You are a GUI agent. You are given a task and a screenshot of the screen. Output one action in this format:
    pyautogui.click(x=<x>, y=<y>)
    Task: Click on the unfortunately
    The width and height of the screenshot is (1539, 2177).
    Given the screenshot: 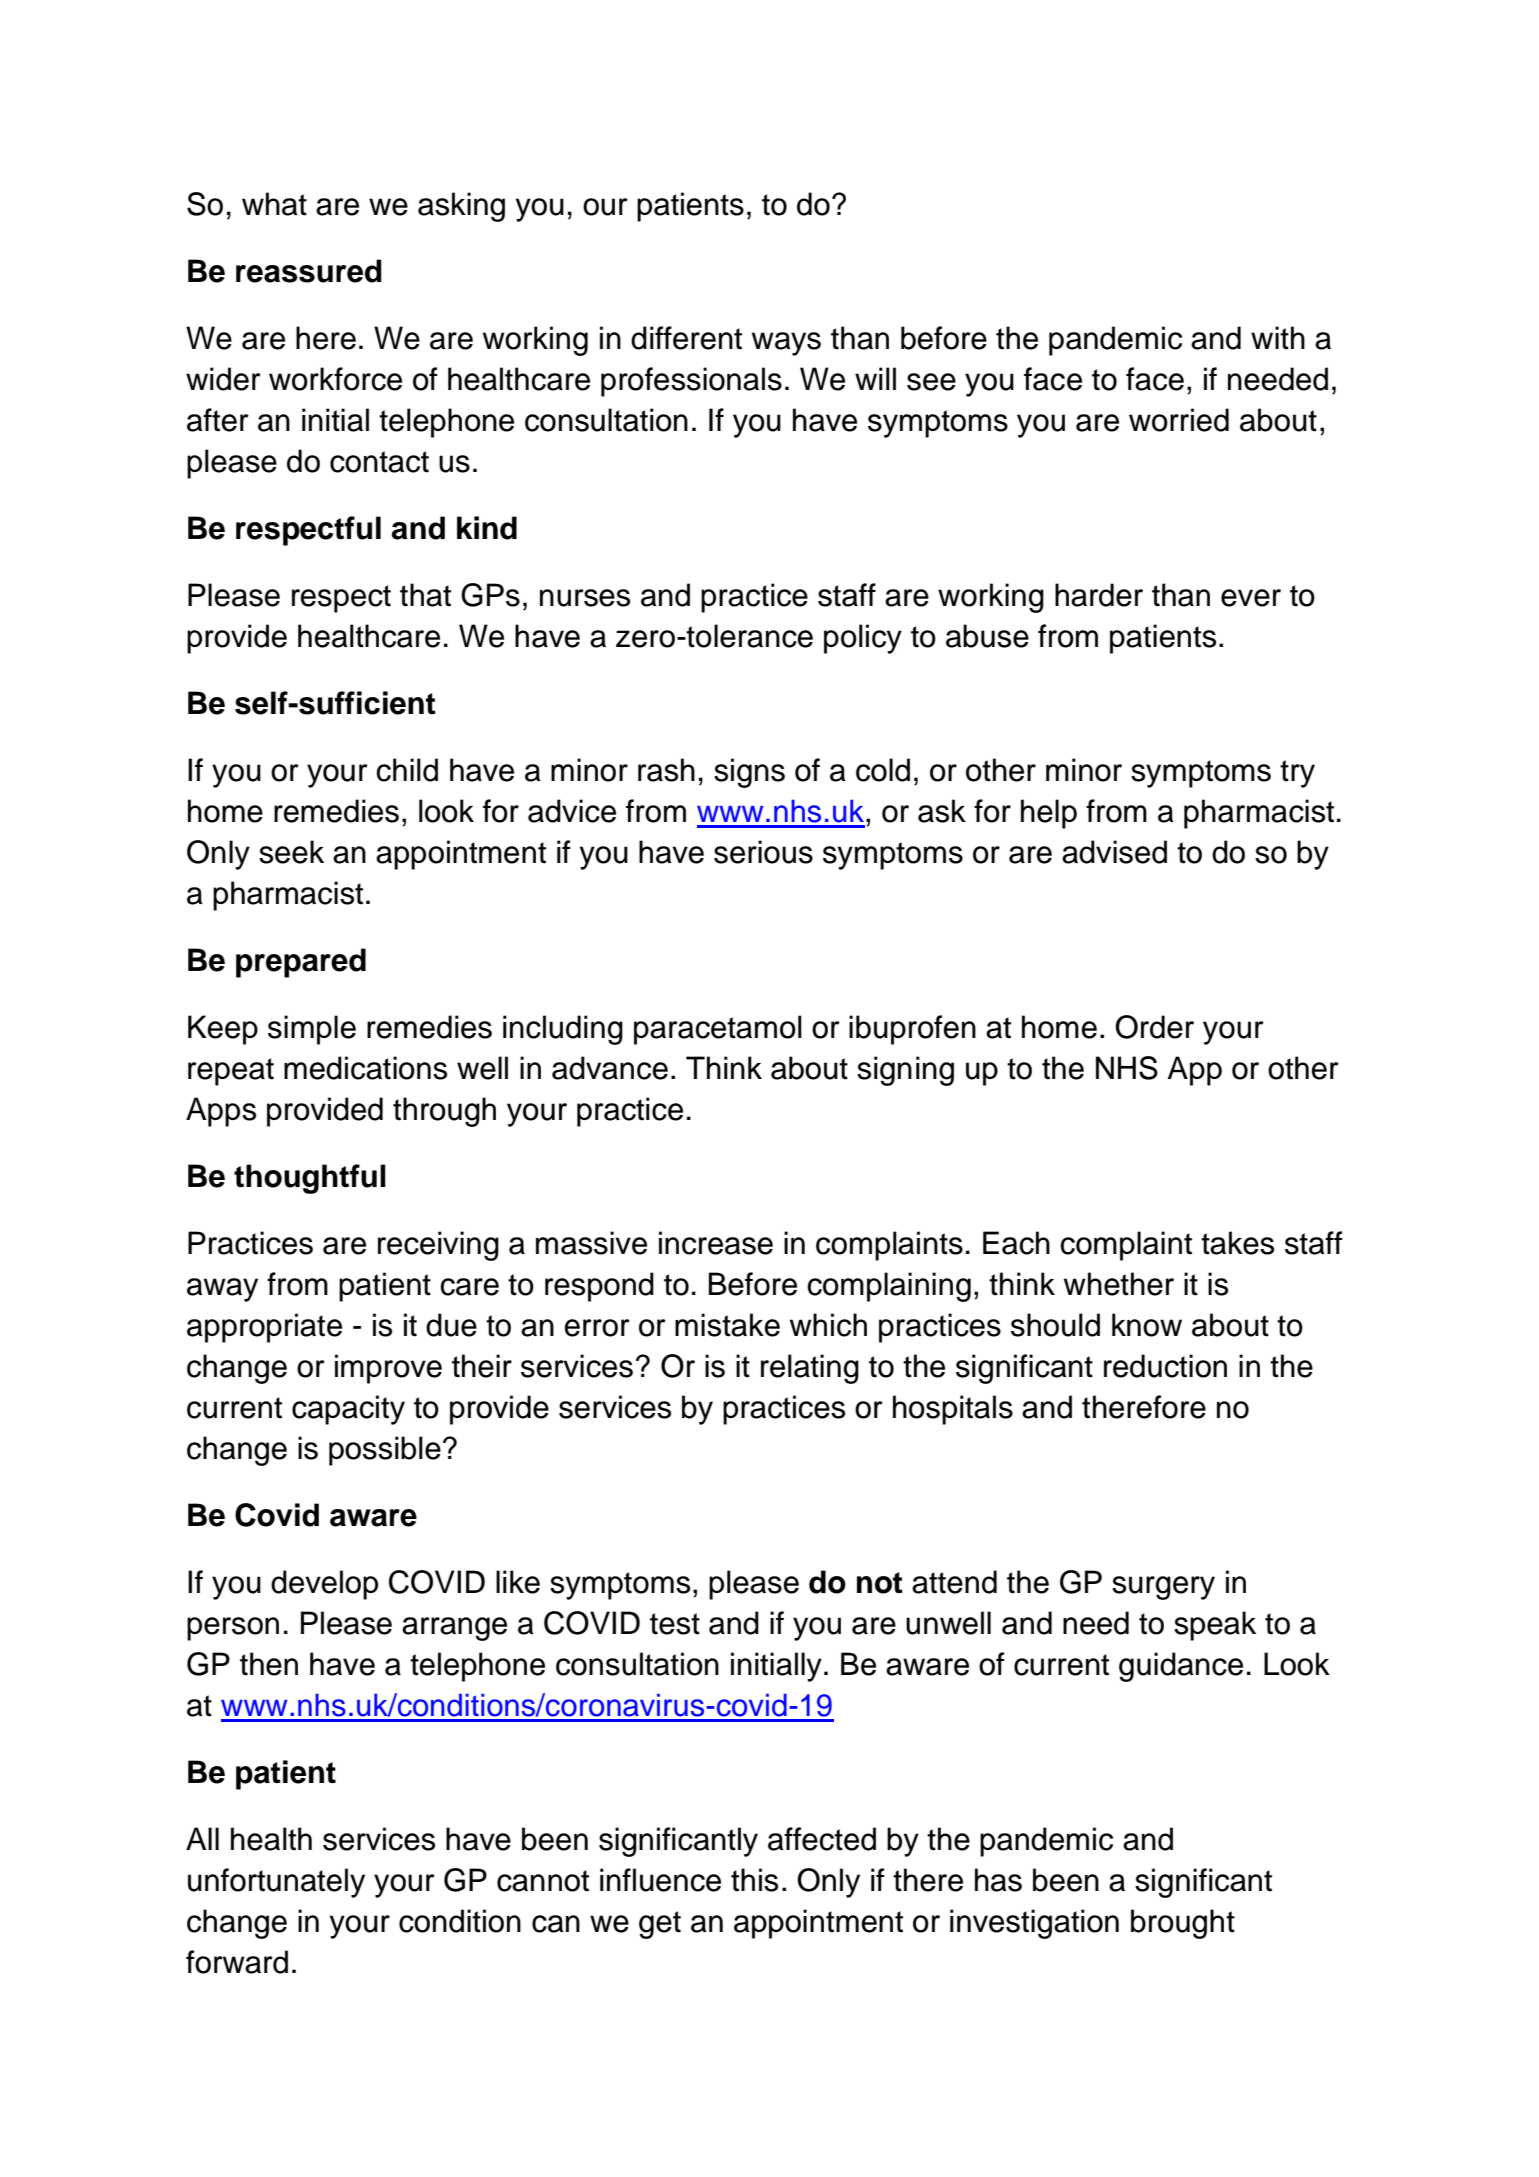 What is the action you would take?
    pyautogui.click(x=276, y=1883)
